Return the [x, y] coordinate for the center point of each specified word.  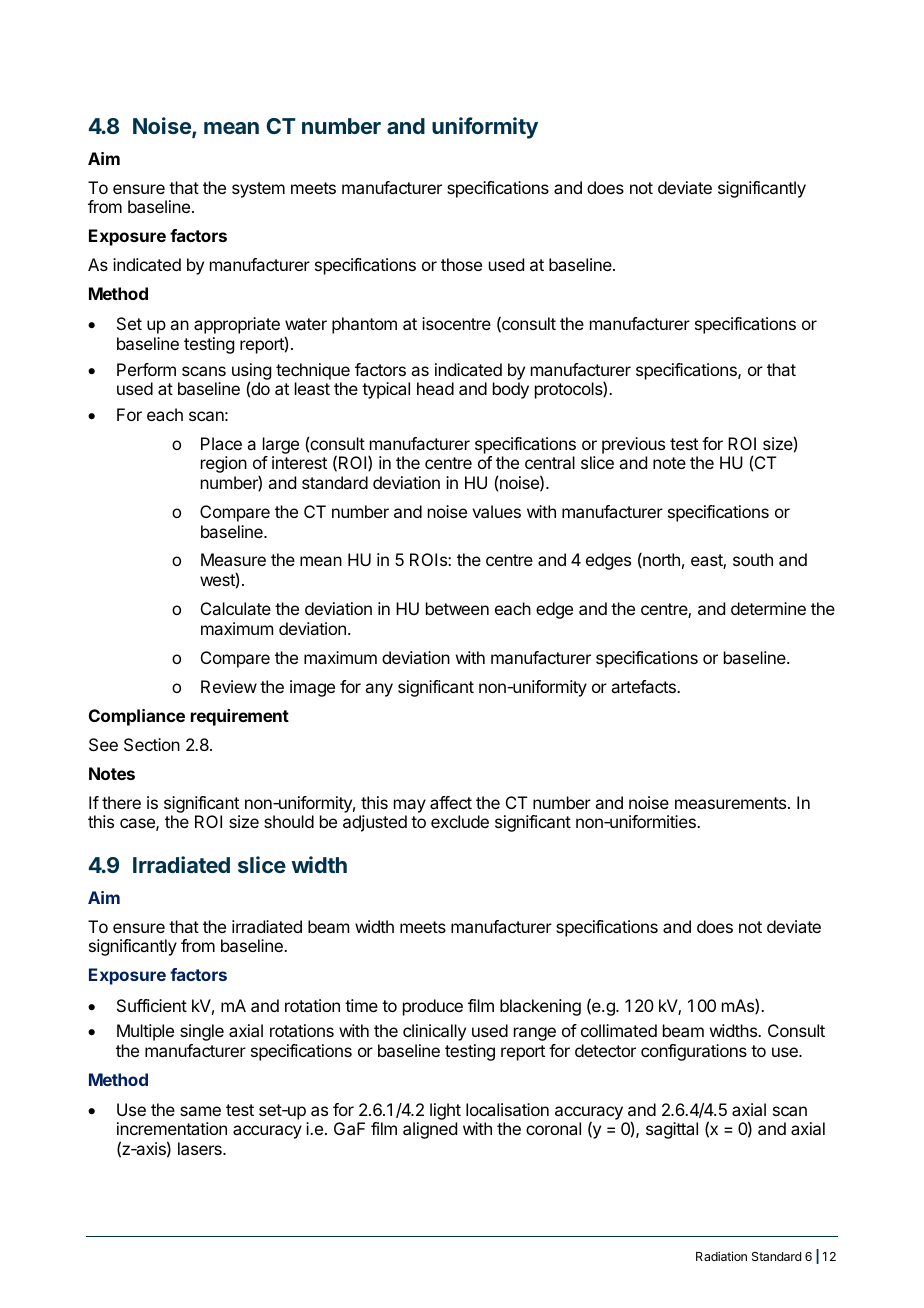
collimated [619, 1030]
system [258, 190]
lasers [201, 1148]
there [121, 802]
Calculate [236, 608]
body [511, 390]
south [753, 559]
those [461, 264]
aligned [430, 1130]
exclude [460, 821]
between [457, 608]
